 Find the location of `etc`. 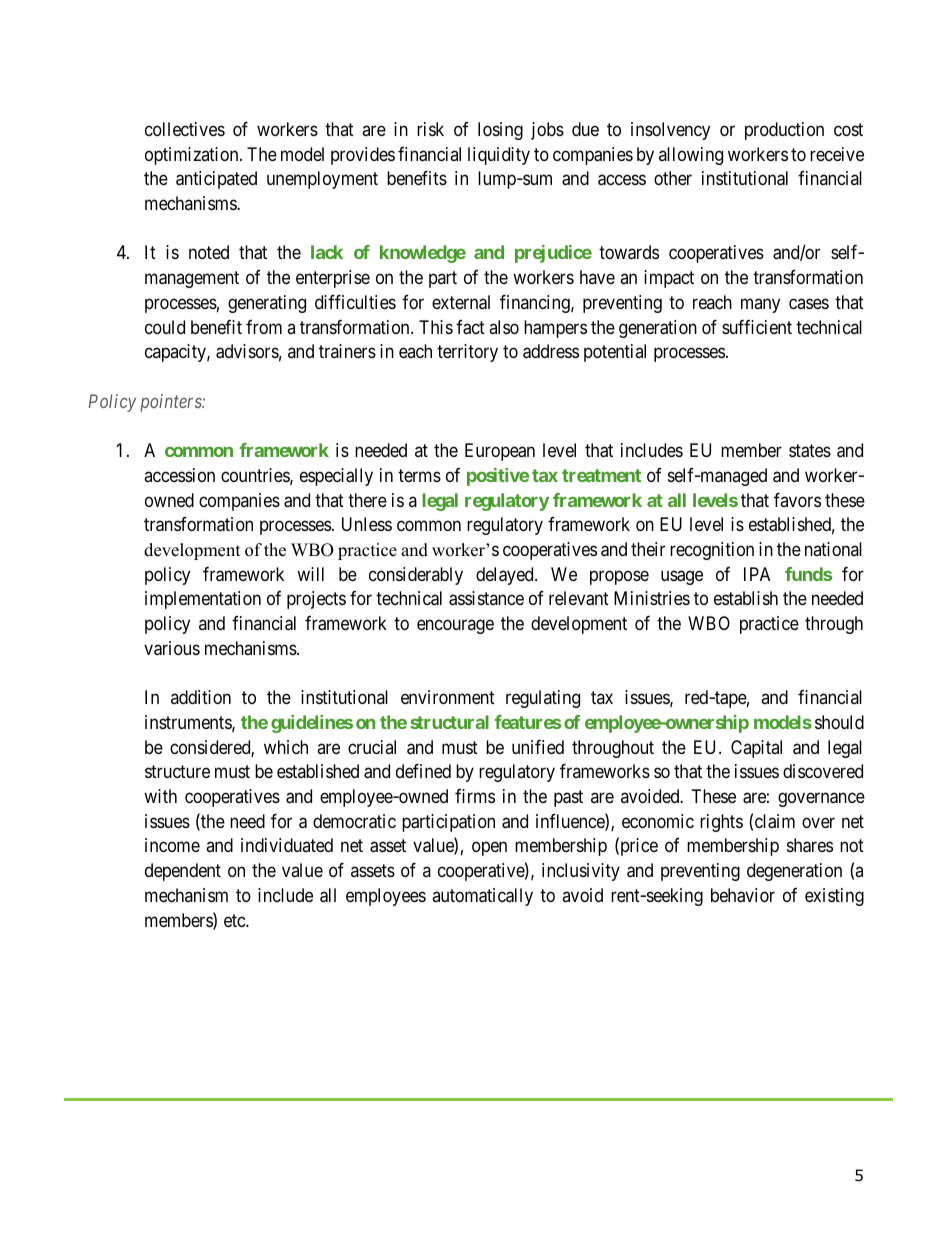

etc is located at coordinates (235, 920).
